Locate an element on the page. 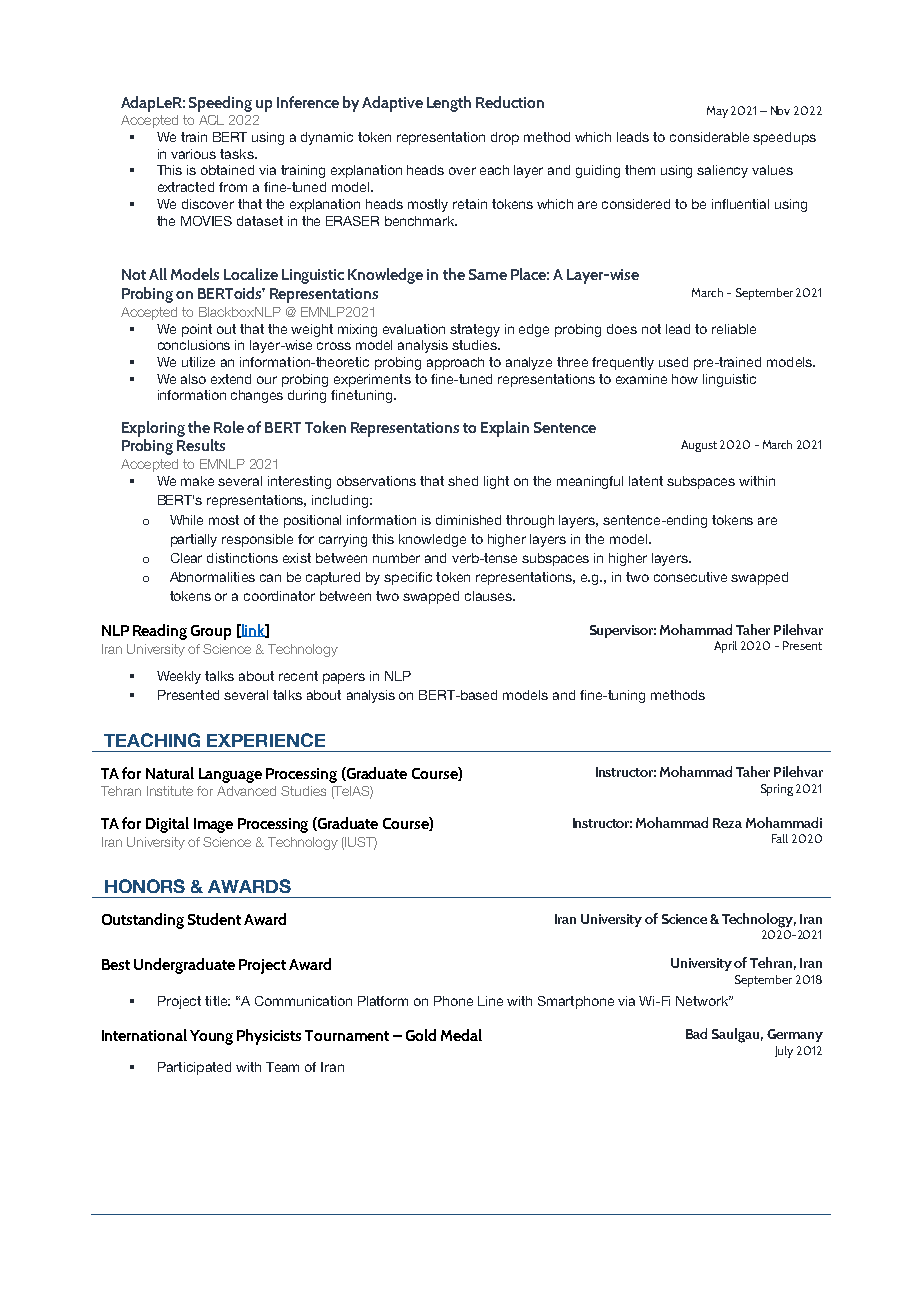 This image has width=924, height=1308. considerable is located at coordinates (709, 137).
